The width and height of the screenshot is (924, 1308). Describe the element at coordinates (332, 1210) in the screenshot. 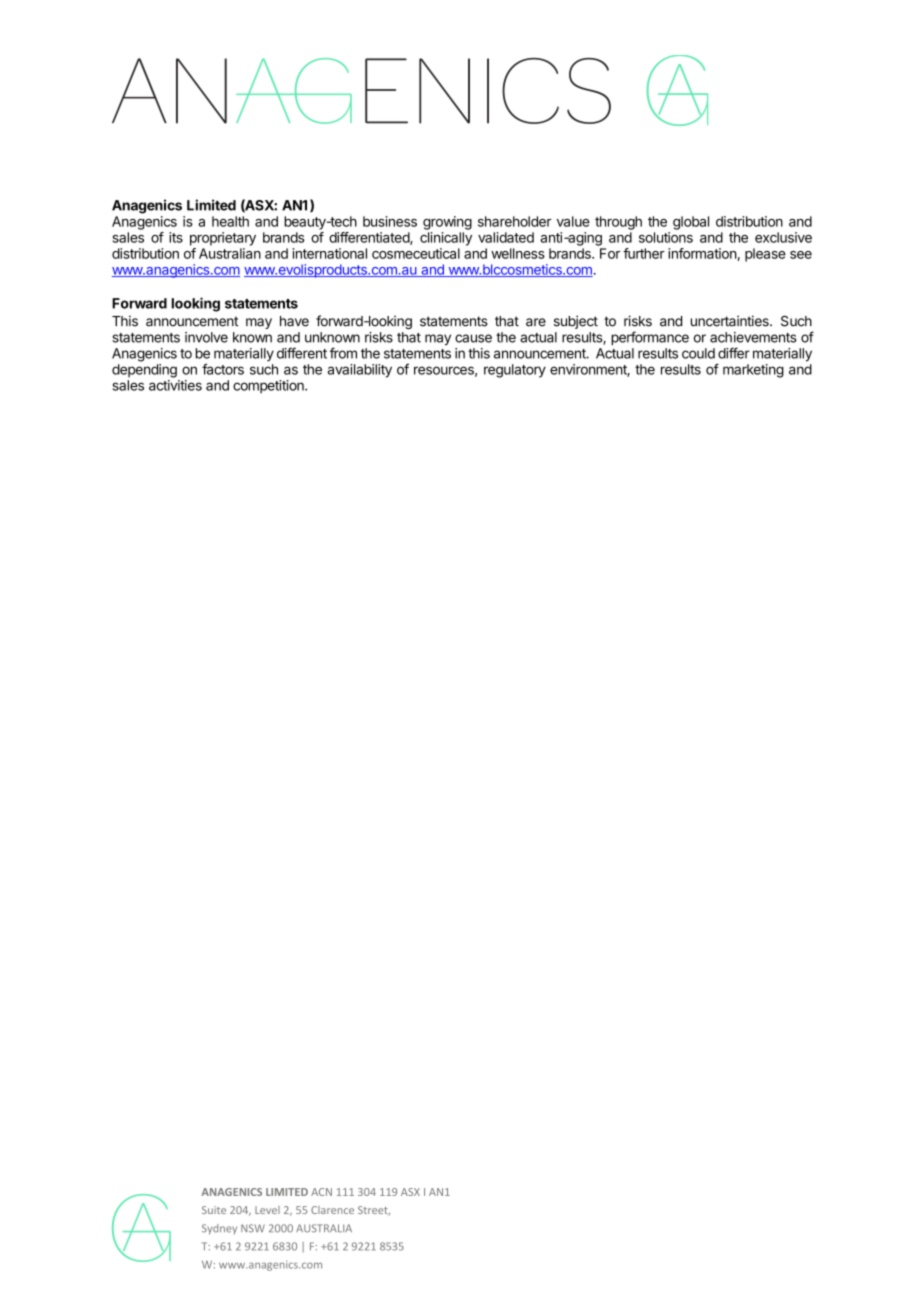

I see `Clarence` at that location.
